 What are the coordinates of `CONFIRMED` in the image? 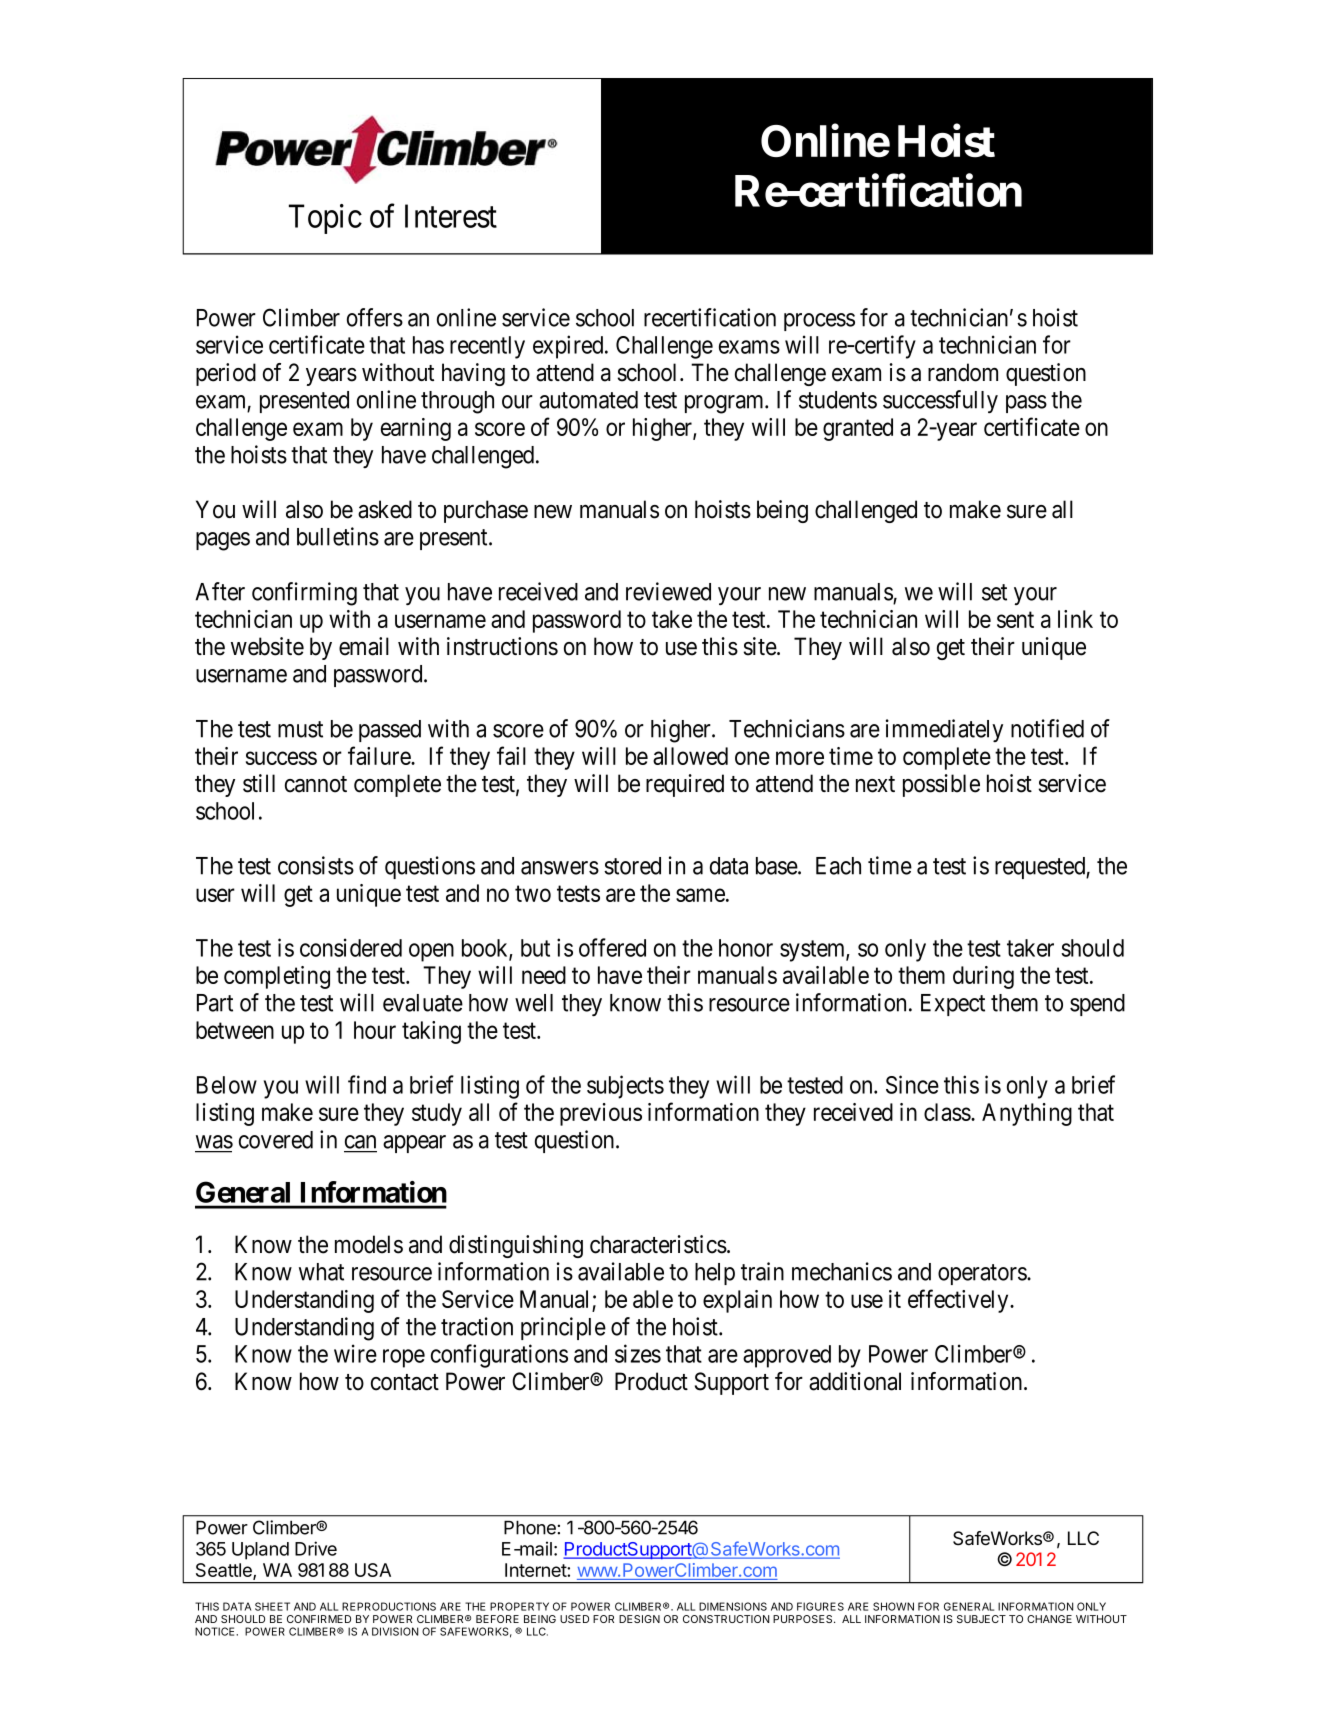 It's located at (319, 1619).
